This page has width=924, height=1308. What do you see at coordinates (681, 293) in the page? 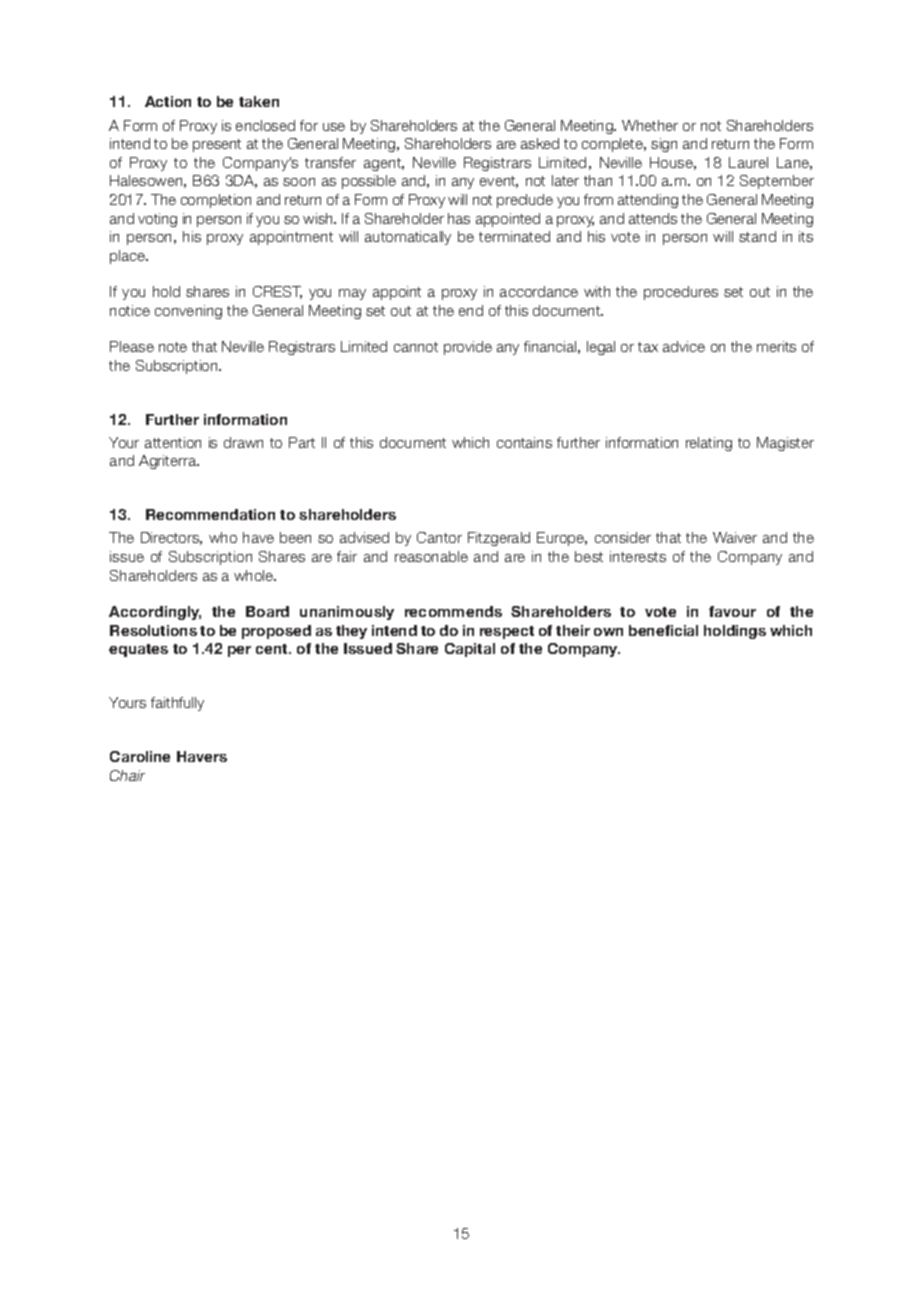
I see `procedures` at bounding box center [681, 293].
